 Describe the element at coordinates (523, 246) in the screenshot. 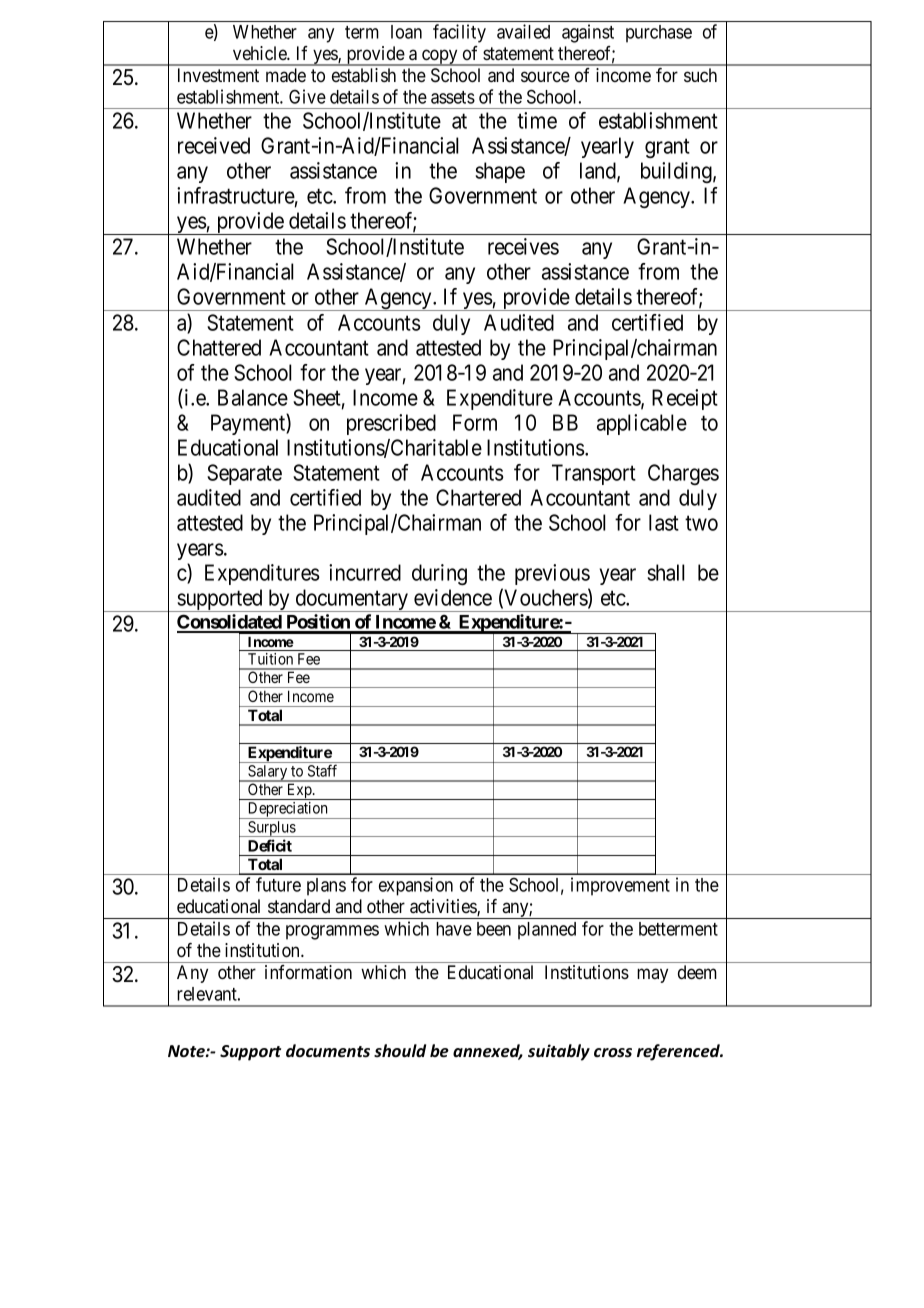

I see `receives` at that location.
